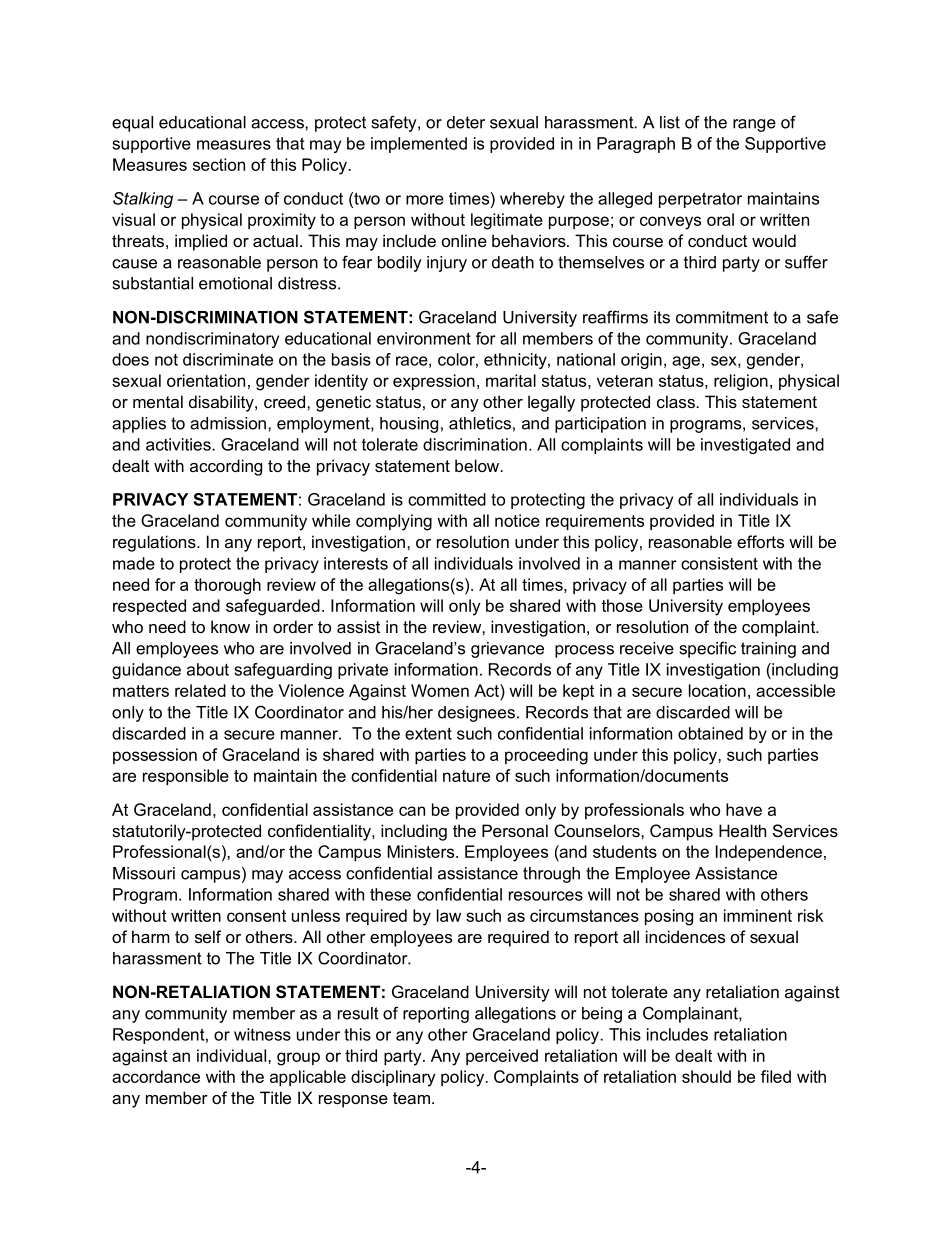  What do you see at coordinates (219, 164) in the page?
I see `section` at bounding box center [219, 164].
